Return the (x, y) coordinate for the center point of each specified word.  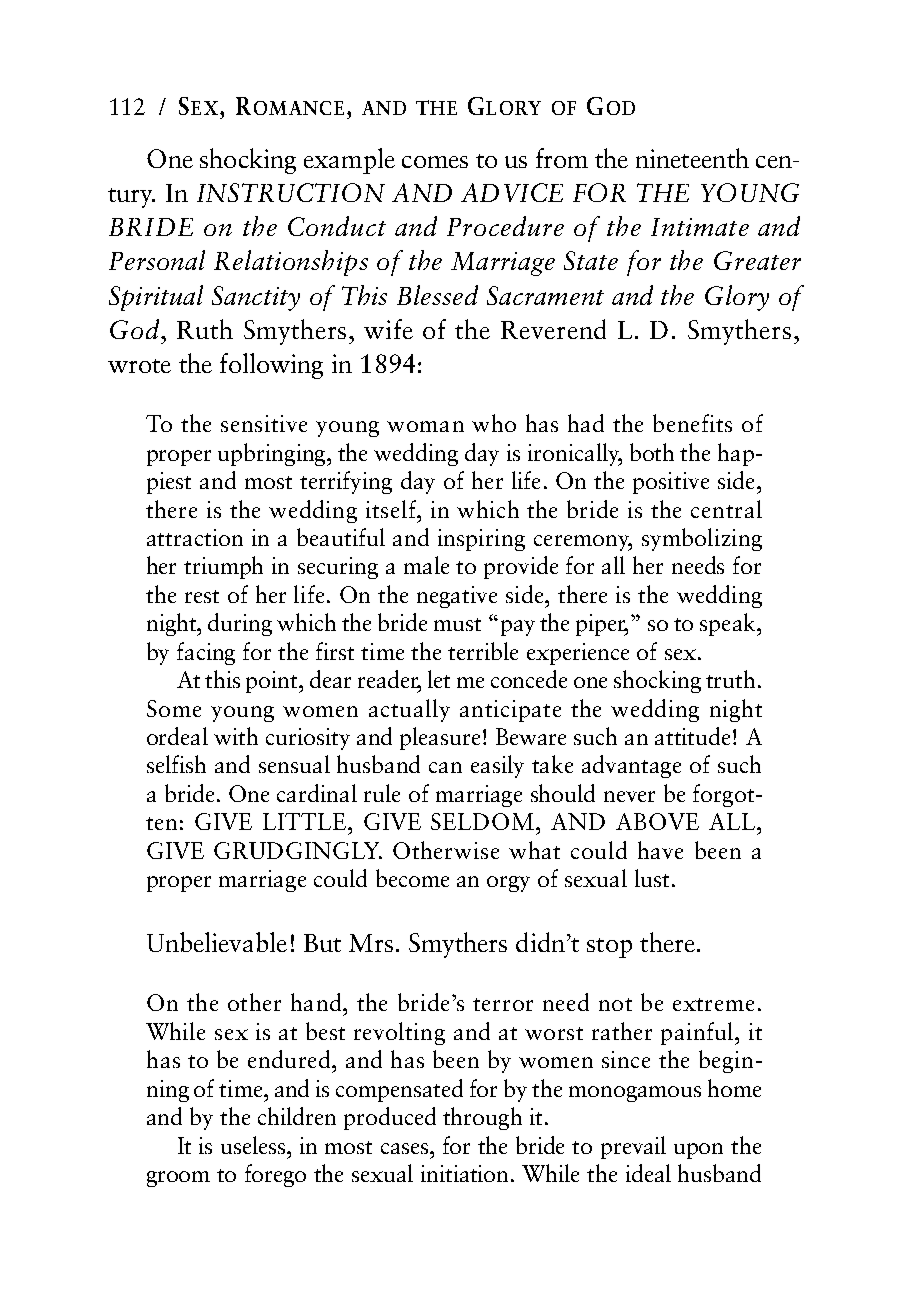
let (439, 679)
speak (729, 624)
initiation (466, 1173)
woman (425, 426)
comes (435, 162)
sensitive (264, 423)
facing (206, 653)
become (412, 878)
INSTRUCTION (291, 192)
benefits (692, 423)
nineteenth (692, 158)
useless (254, 1145)
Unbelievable (217, 942)
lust (652, 878)
